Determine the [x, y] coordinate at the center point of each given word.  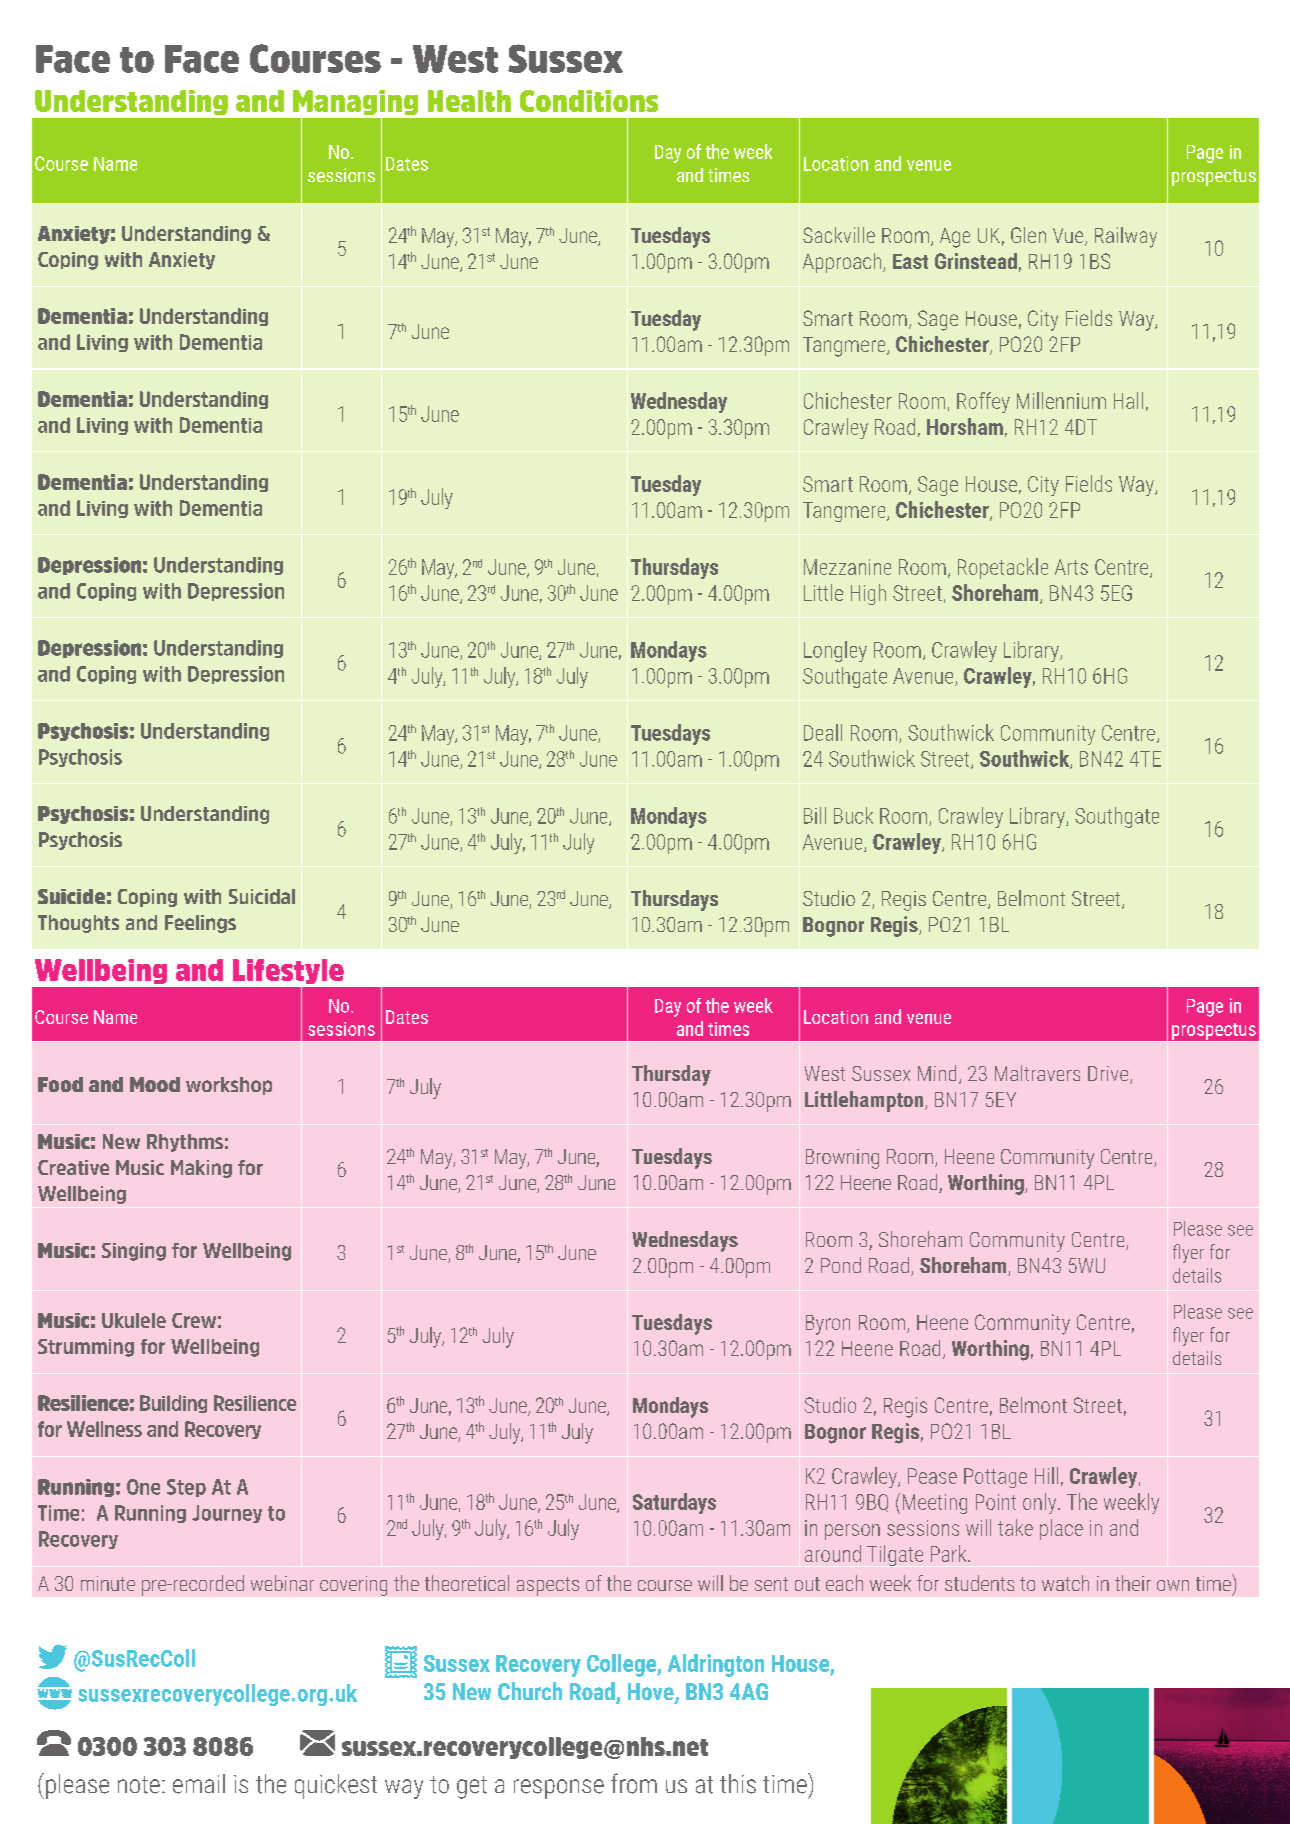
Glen [1028, 235]
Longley [835, 651]
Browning [842, 1159]
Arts [1071, 567]
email [199, 1784]
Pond [841, 1265]
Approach [843, 263]
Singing [134, 1252]
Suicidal [262, 896]
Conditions [589, 101]
